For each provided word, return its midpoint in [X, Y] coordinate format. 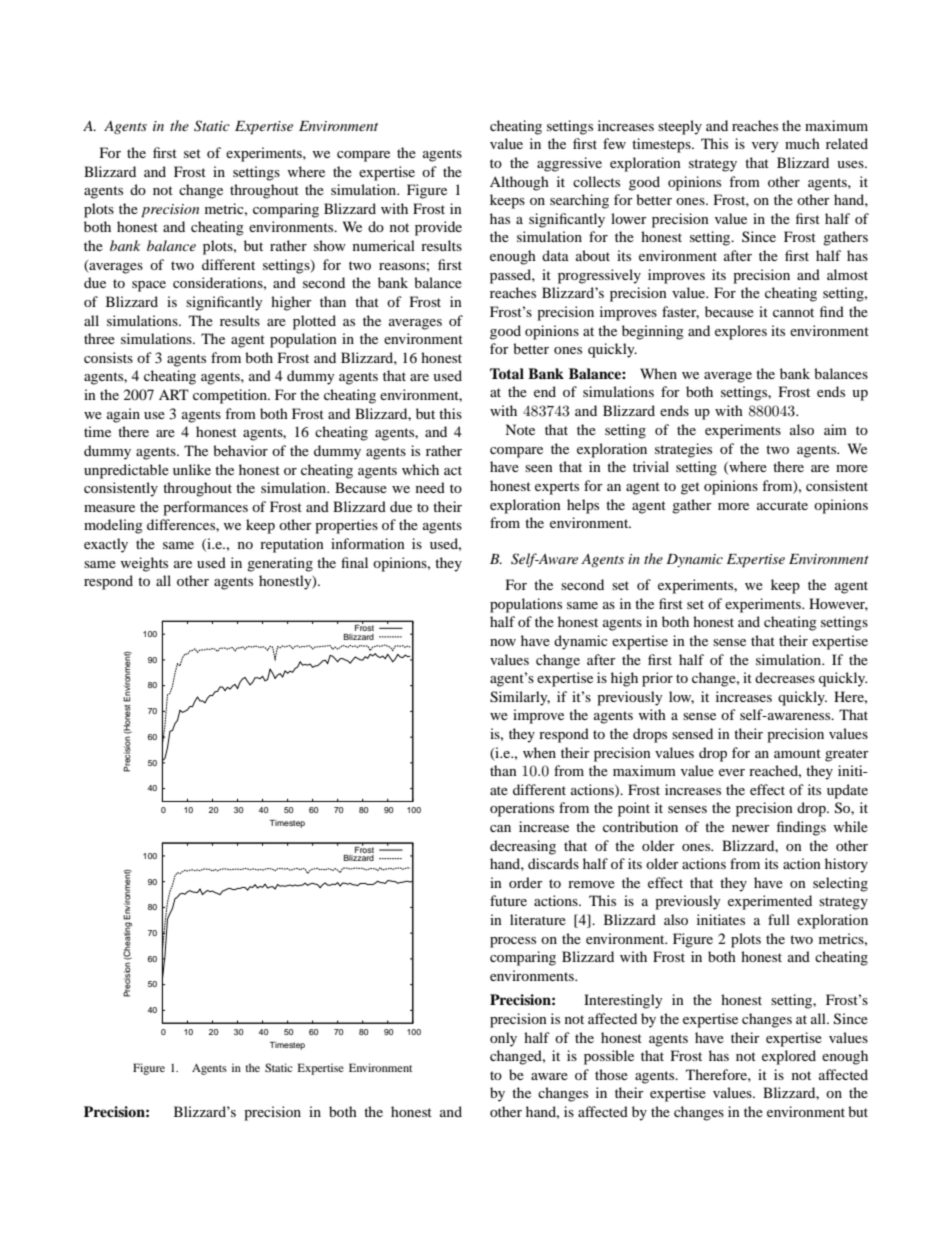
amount [797, 753]
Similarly [520, 698]
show [330, 245]
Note [520, 429]
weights [144, 564]
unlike [192, 469]
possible [609, 1057]
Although [519, 183]
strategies [683, 450]
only [503, 1039]
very [765, 147]
